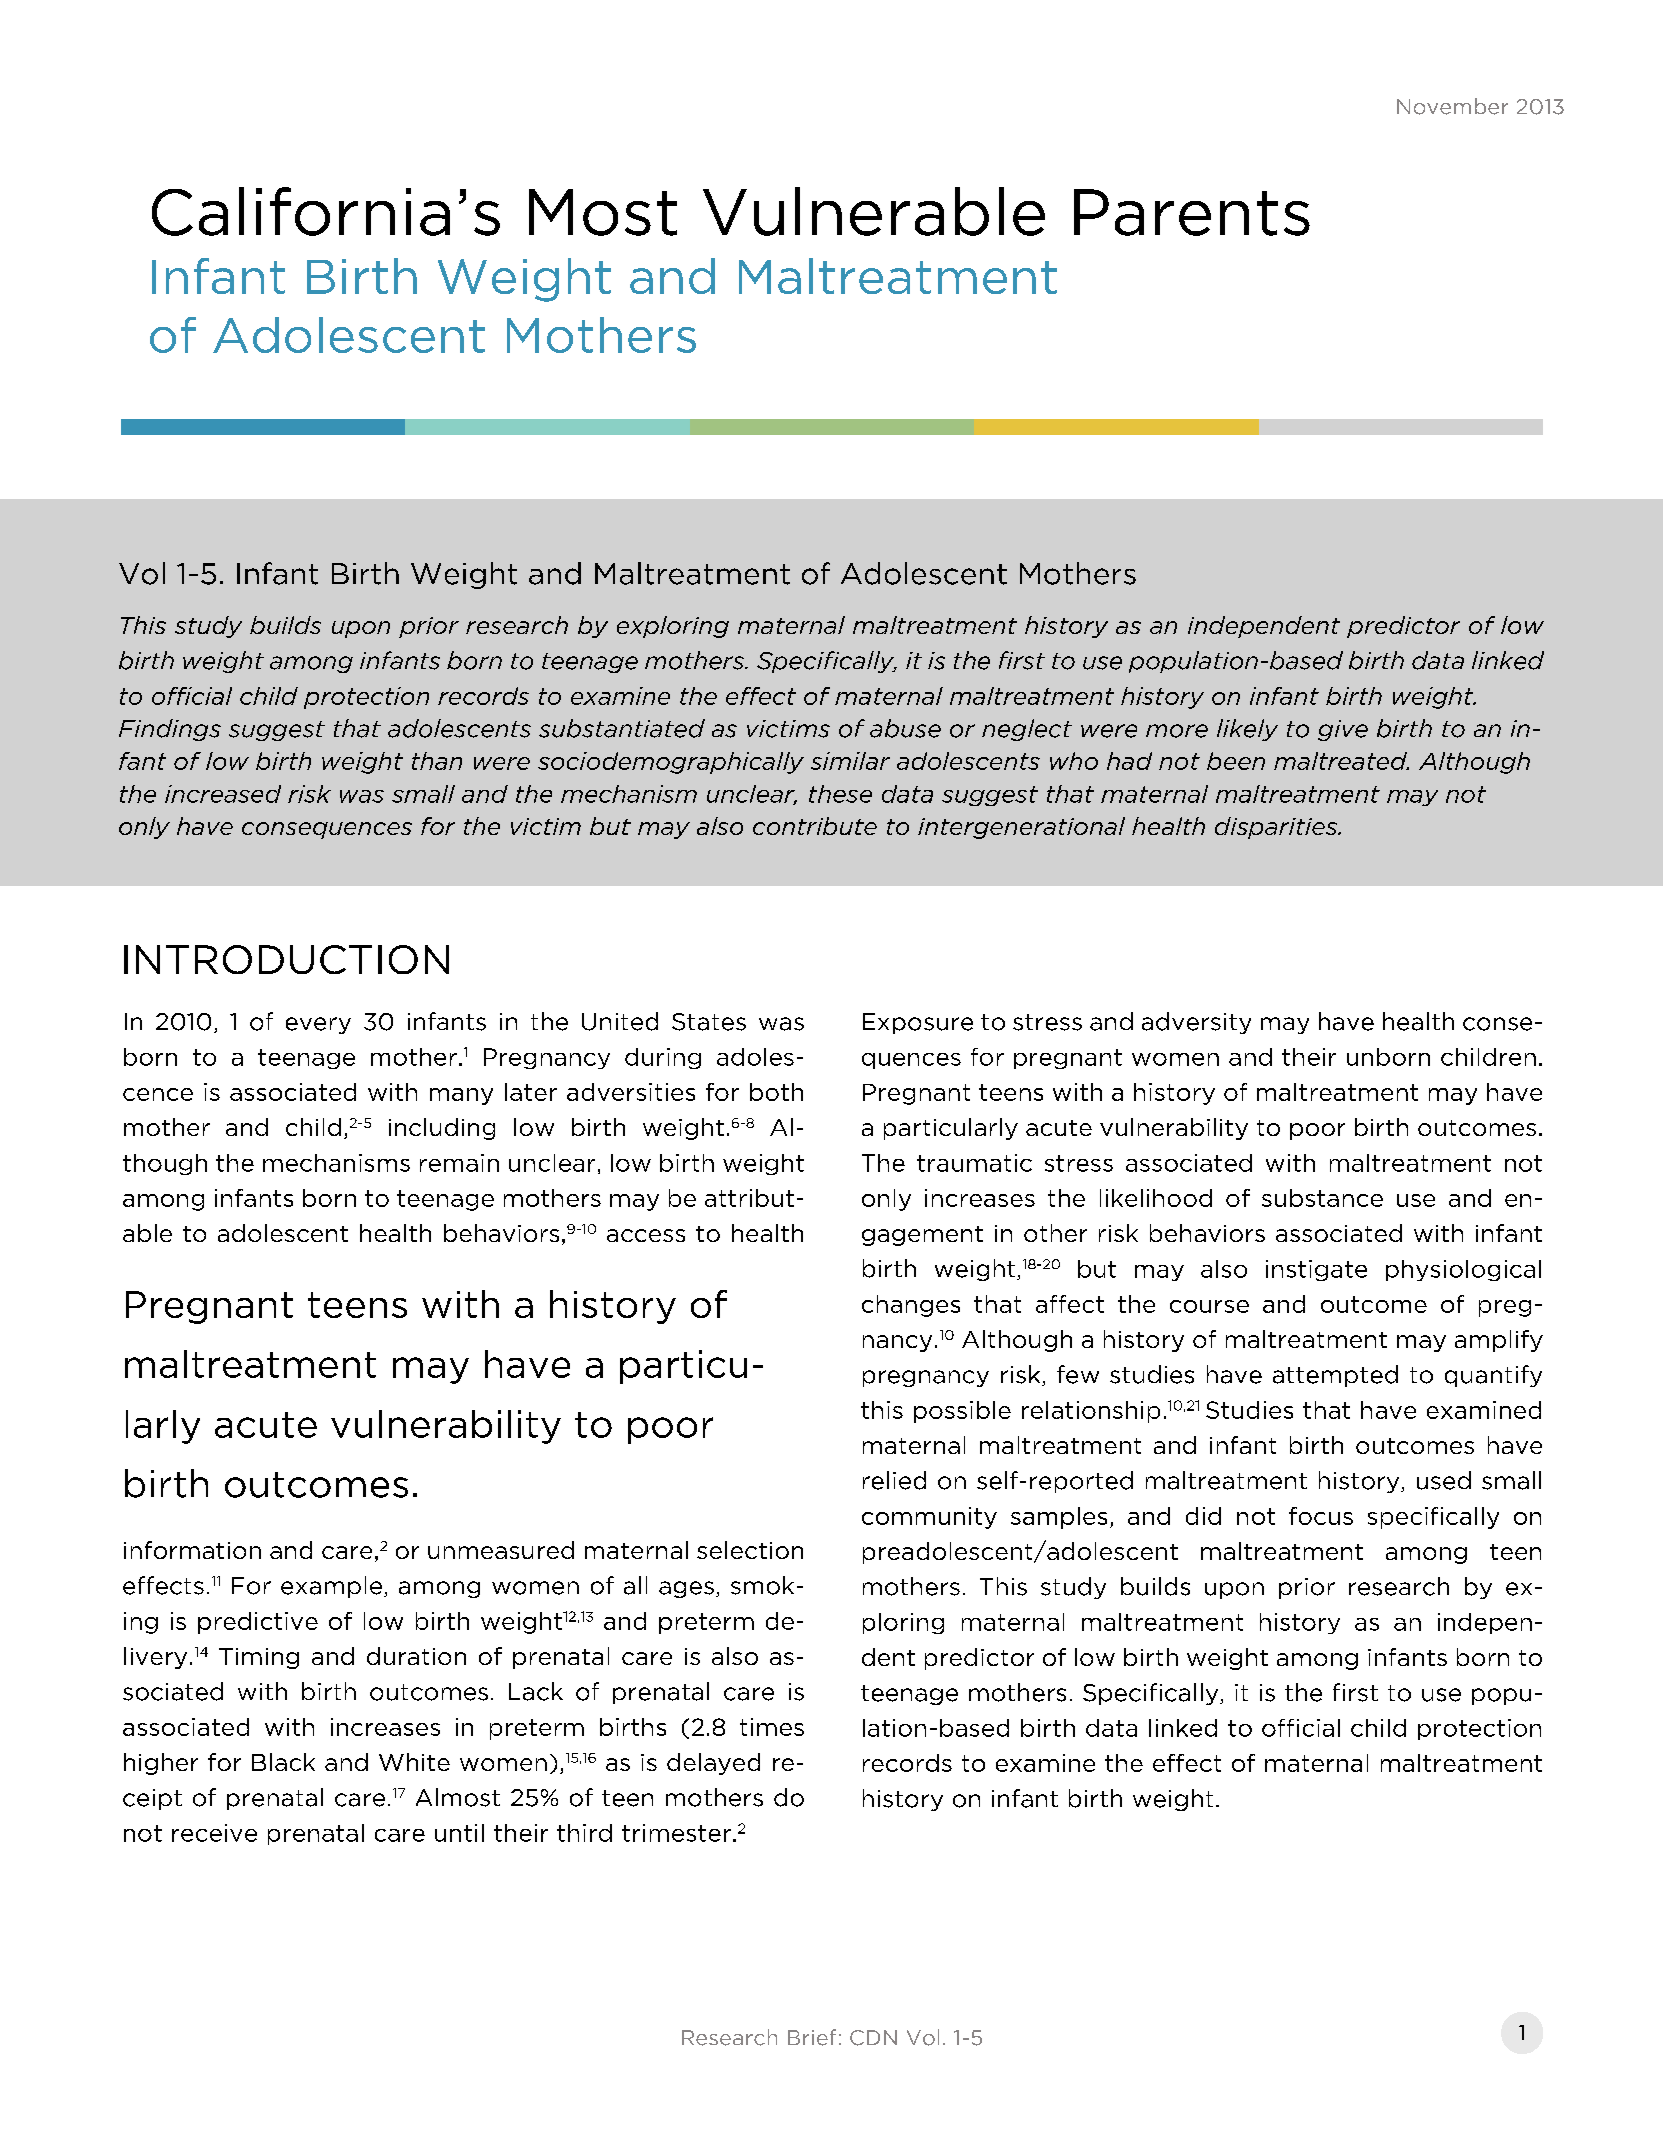 The height and width of the screenshot is (2152, 1663). Describe the element at coordinates (1452, 106) in the screenshot. I see `November` at that location.
